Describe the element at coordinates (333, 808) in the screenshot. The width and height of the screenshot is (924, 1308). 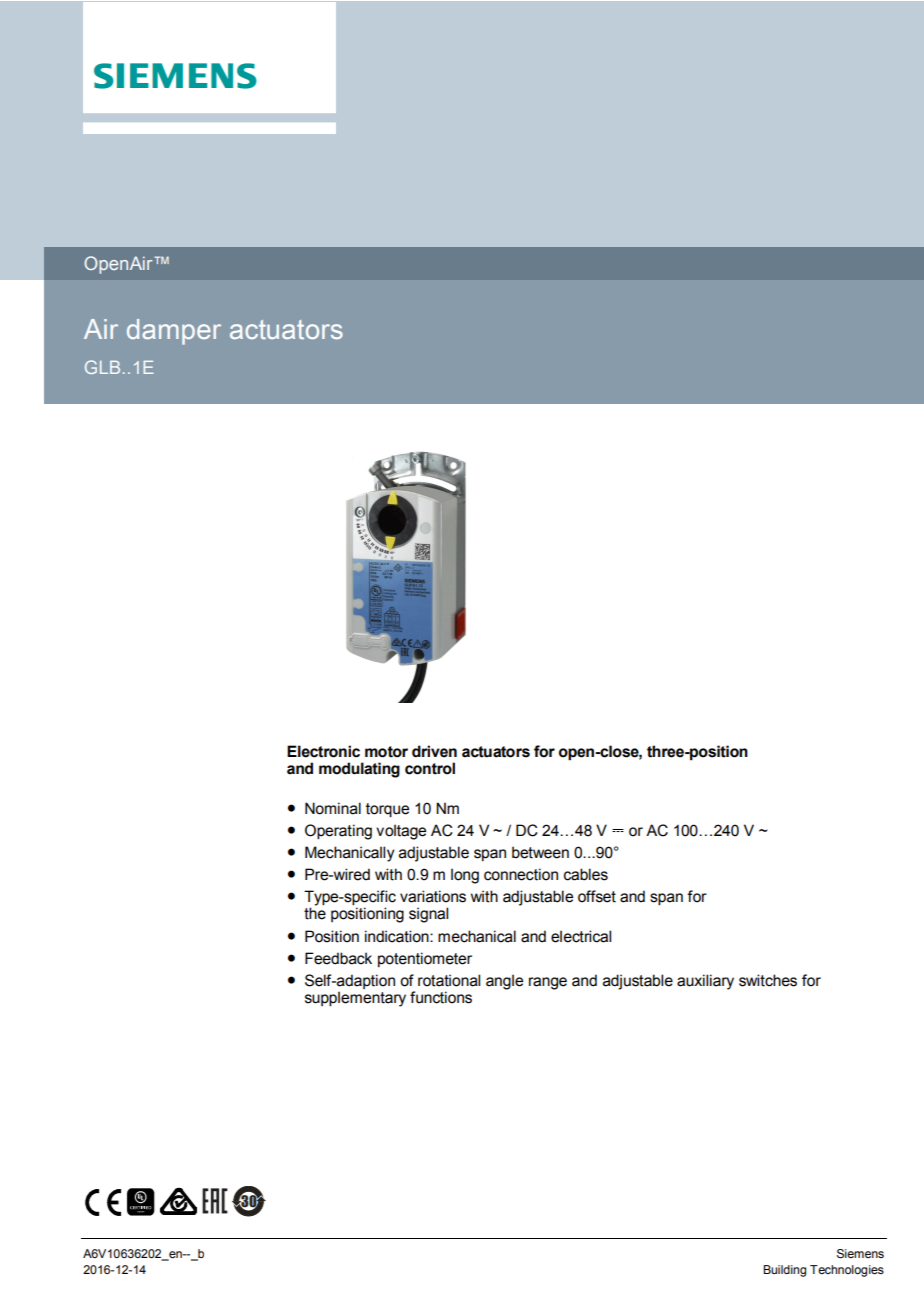
I see `Nominal` at that location.
